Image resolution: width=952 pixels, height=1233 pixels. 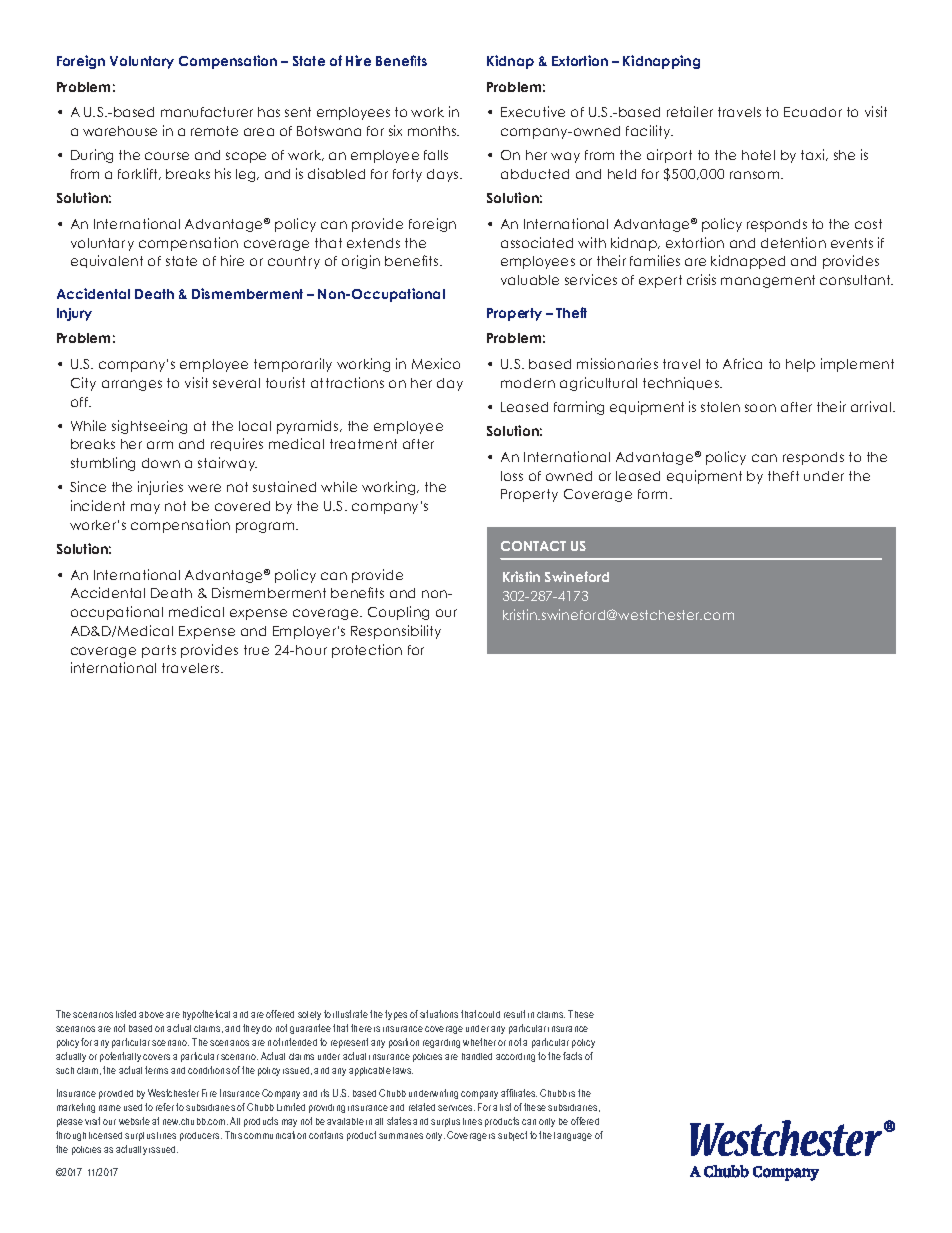 What do you see at coordinates (758, 155) in the page?
I see `hotel` at bounding box center [758, 155].
